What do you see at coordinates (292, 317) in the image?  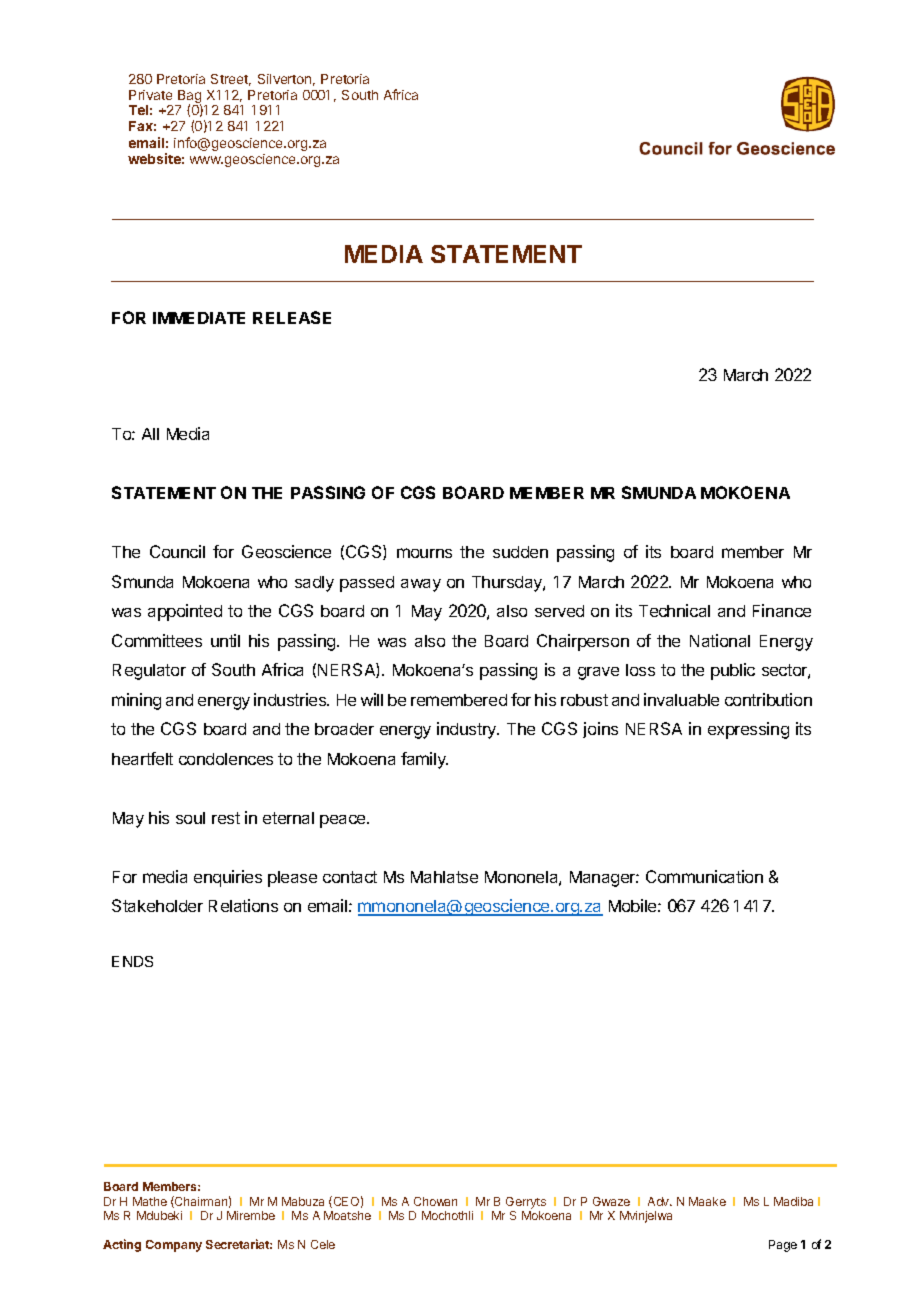 I see `RELEASE` at bounding box center [292, 317].
